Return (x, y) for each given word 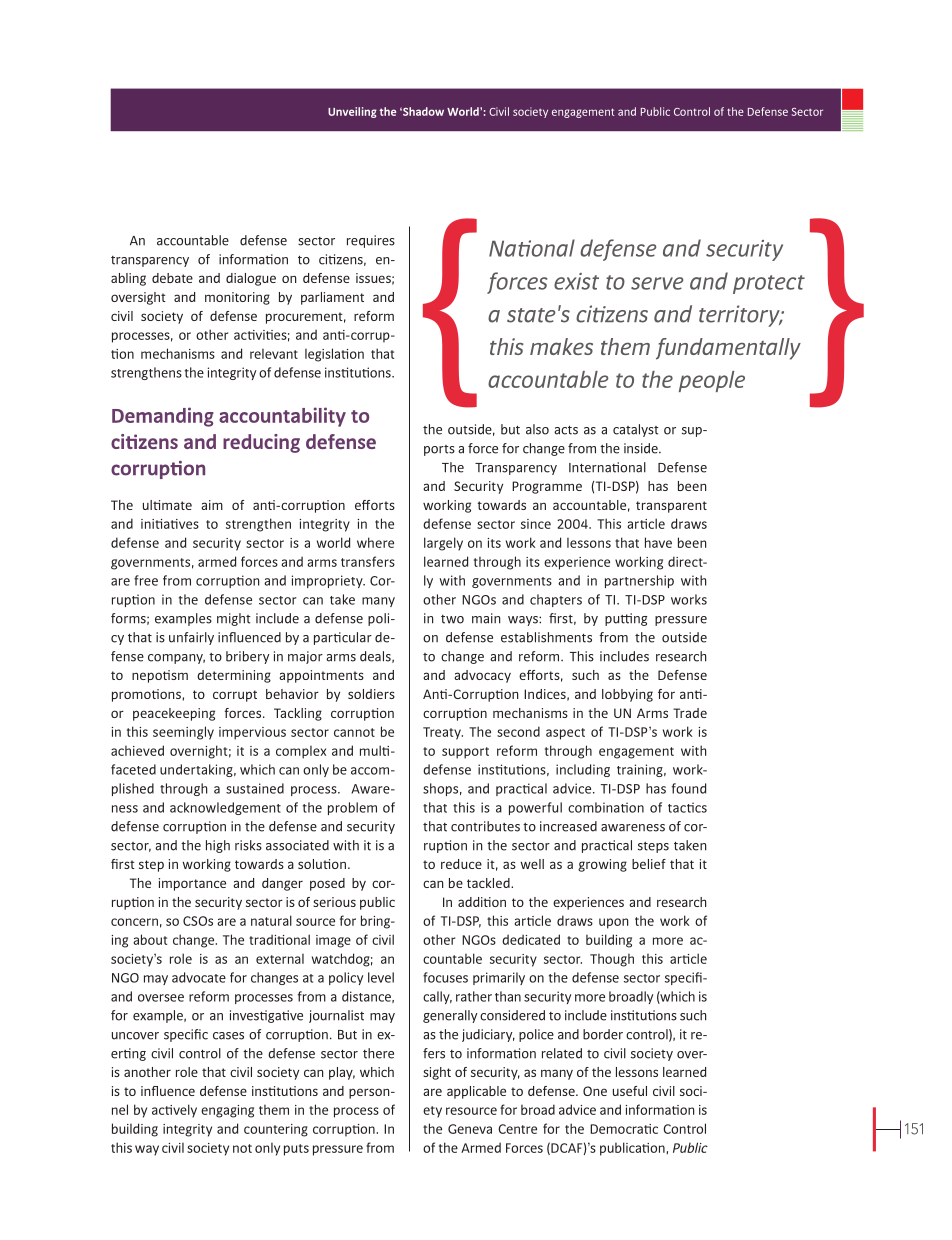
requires (371, 241)
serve (657, 283)
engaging (227, 1111)
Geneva (470, 1129)
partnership (639, 581)
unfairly (191, 638)
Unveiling (352, 112)
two (452, 619)
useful (630, 1091)
